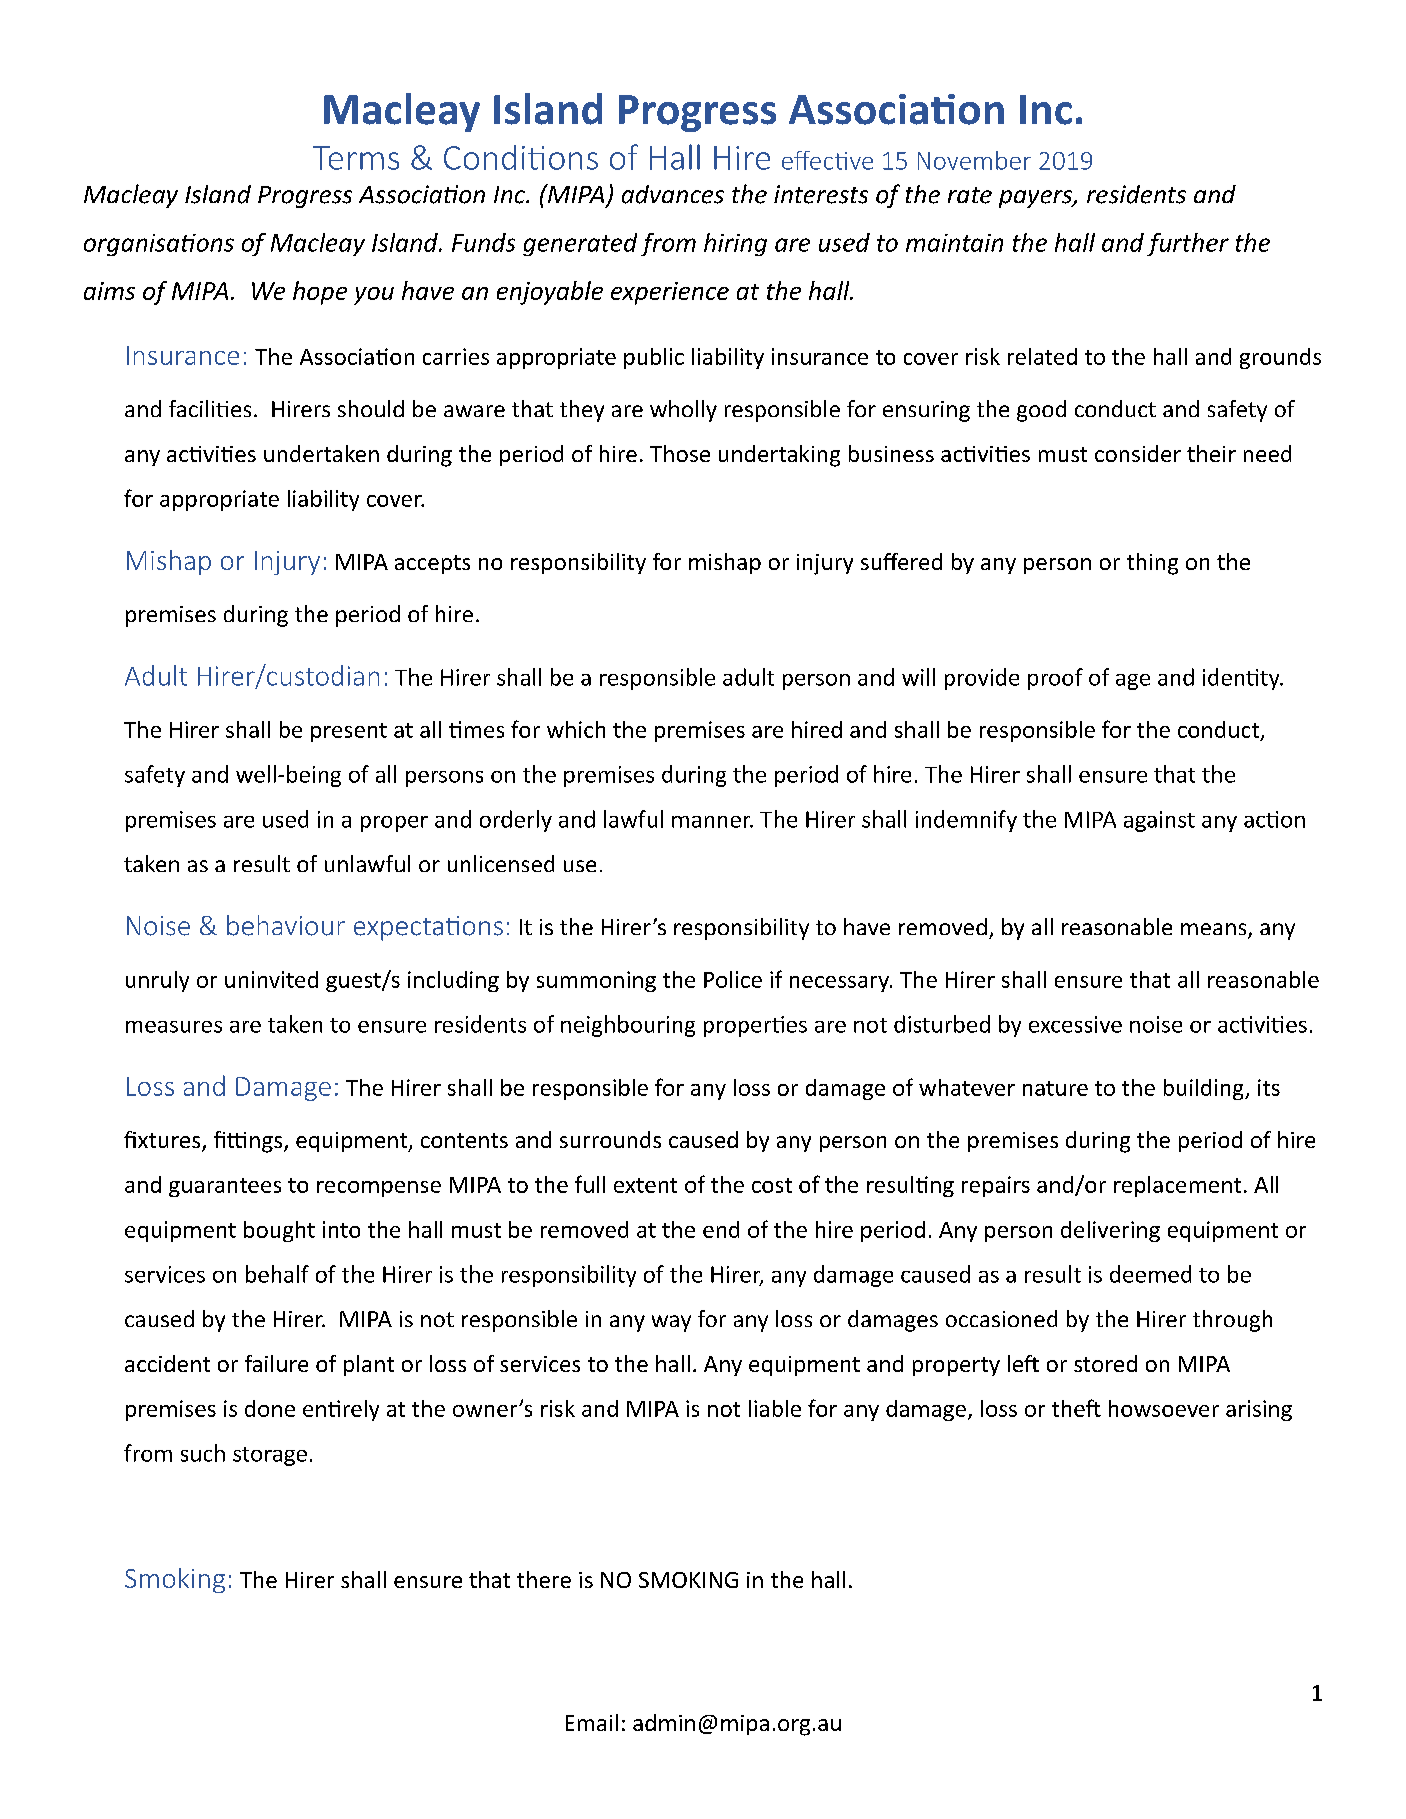 The image size is (1406, 1819). Describe the element at coordinates (628, 1026) in the screenshot. I see `neighbouring` at that location.
